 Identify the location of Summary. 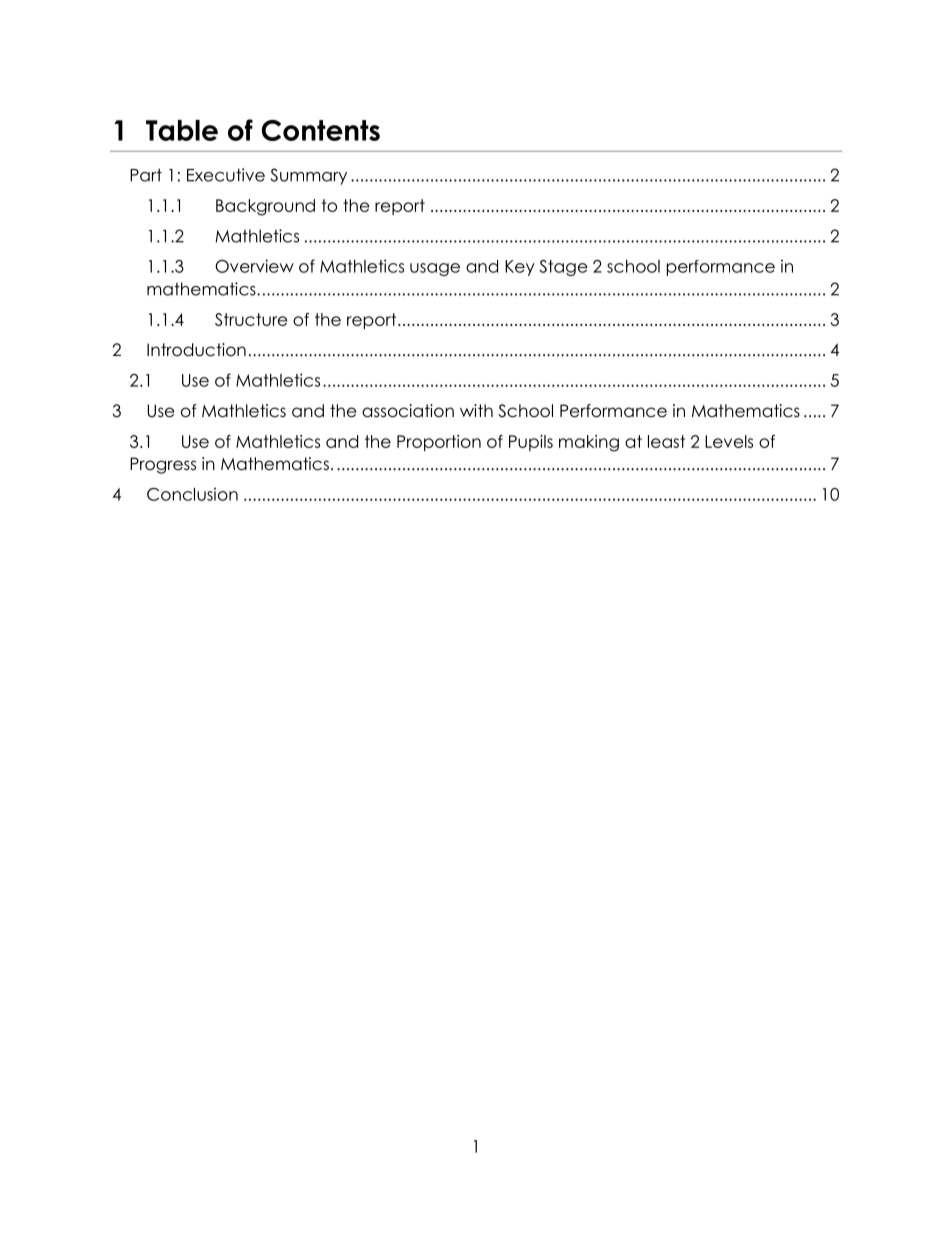
(309, 176).
